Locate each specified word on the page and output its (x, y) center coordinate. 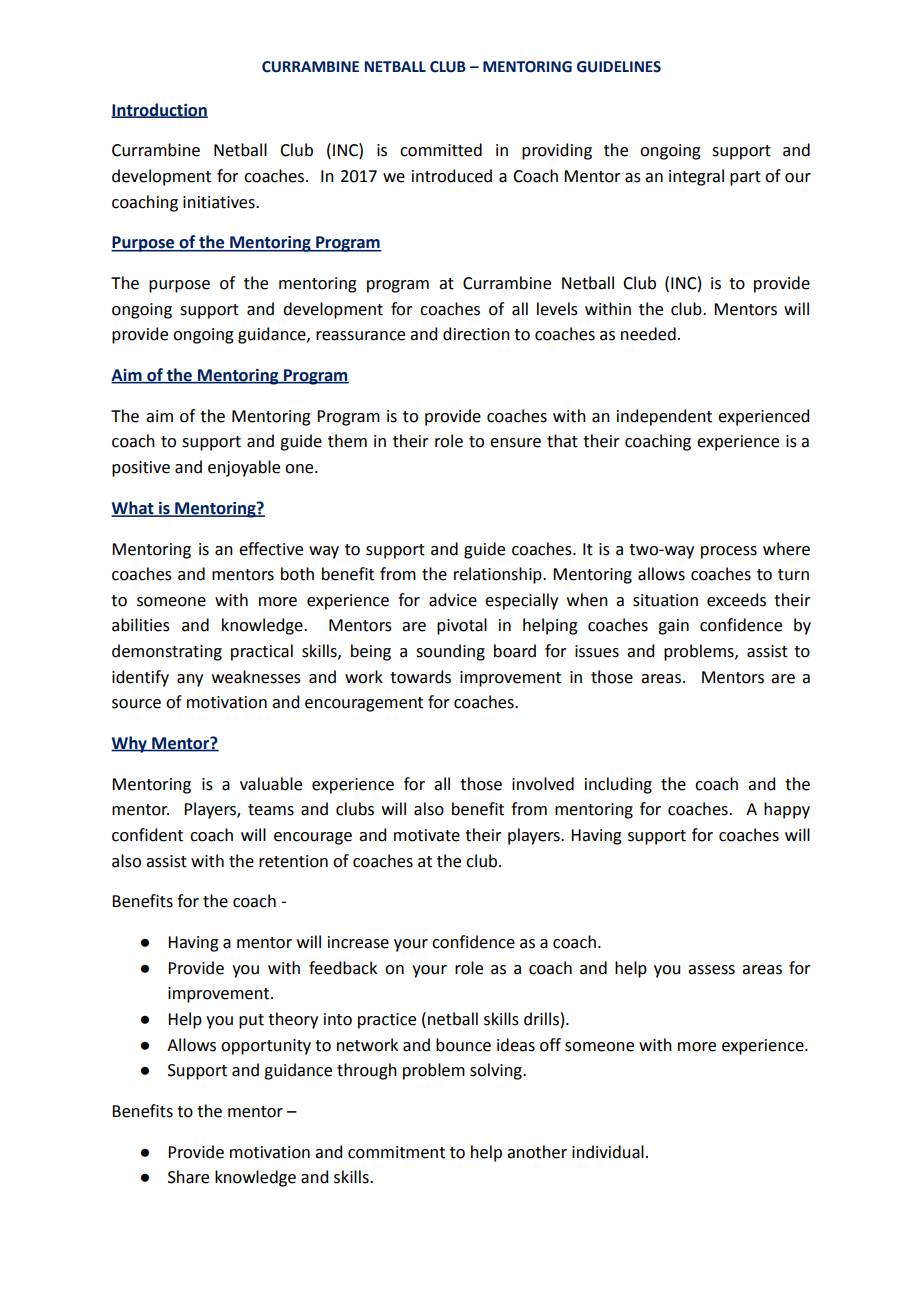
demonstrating (167, 652)
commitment (396, 1152)
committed (441, 150)
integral (696, 177)
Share (188, 1177)
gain (673, 627)
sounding (450, 652)
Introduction (159, 110)
